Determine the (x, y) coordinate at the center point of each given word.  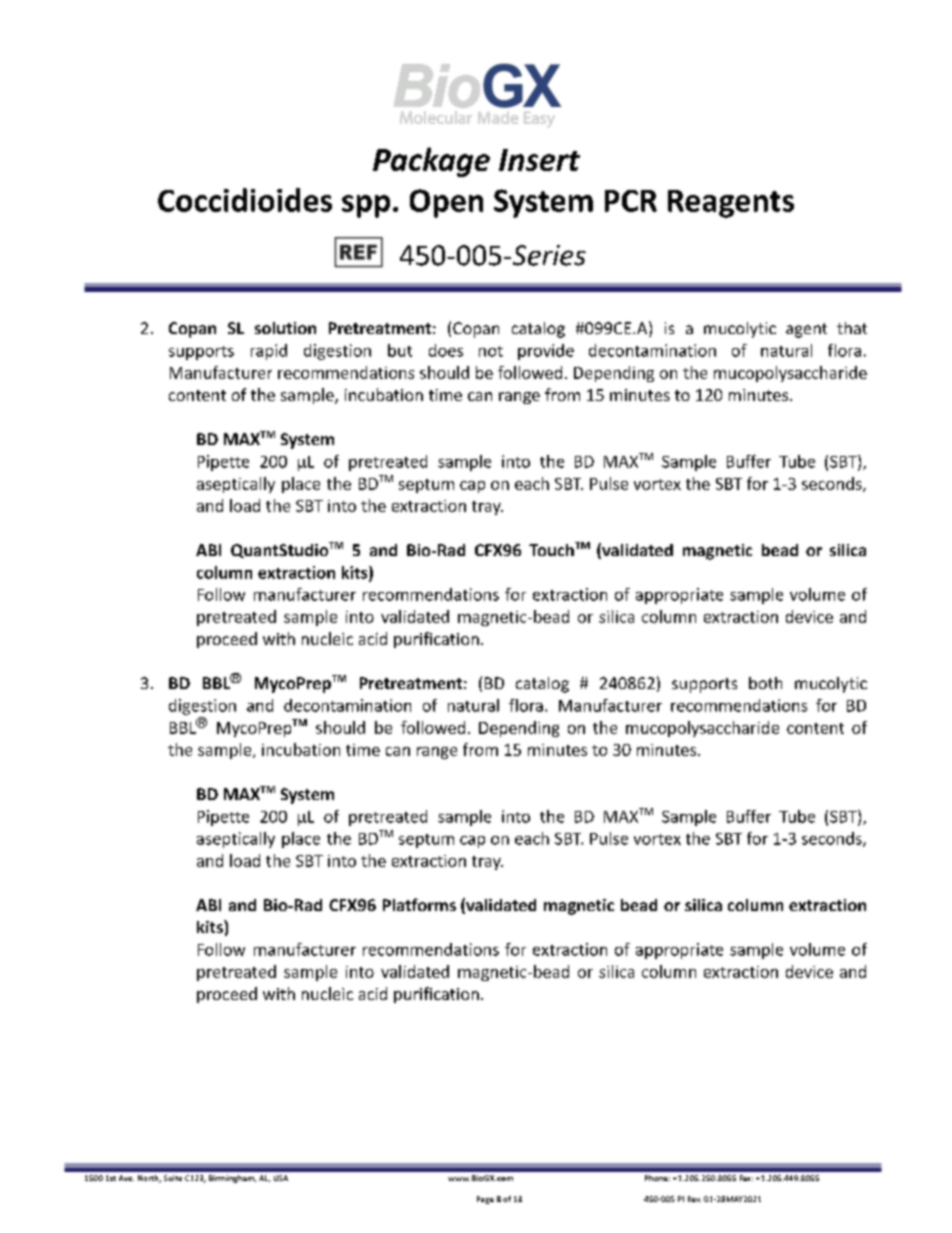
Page (485, 1200)
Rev (694, 1199)
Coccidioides (245, 200)
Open (446, 203)
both (765, 683)
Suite (173, 1178)
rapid (269, 352)
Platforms (419, 904)
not (491, 351)
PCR (631, 201)
